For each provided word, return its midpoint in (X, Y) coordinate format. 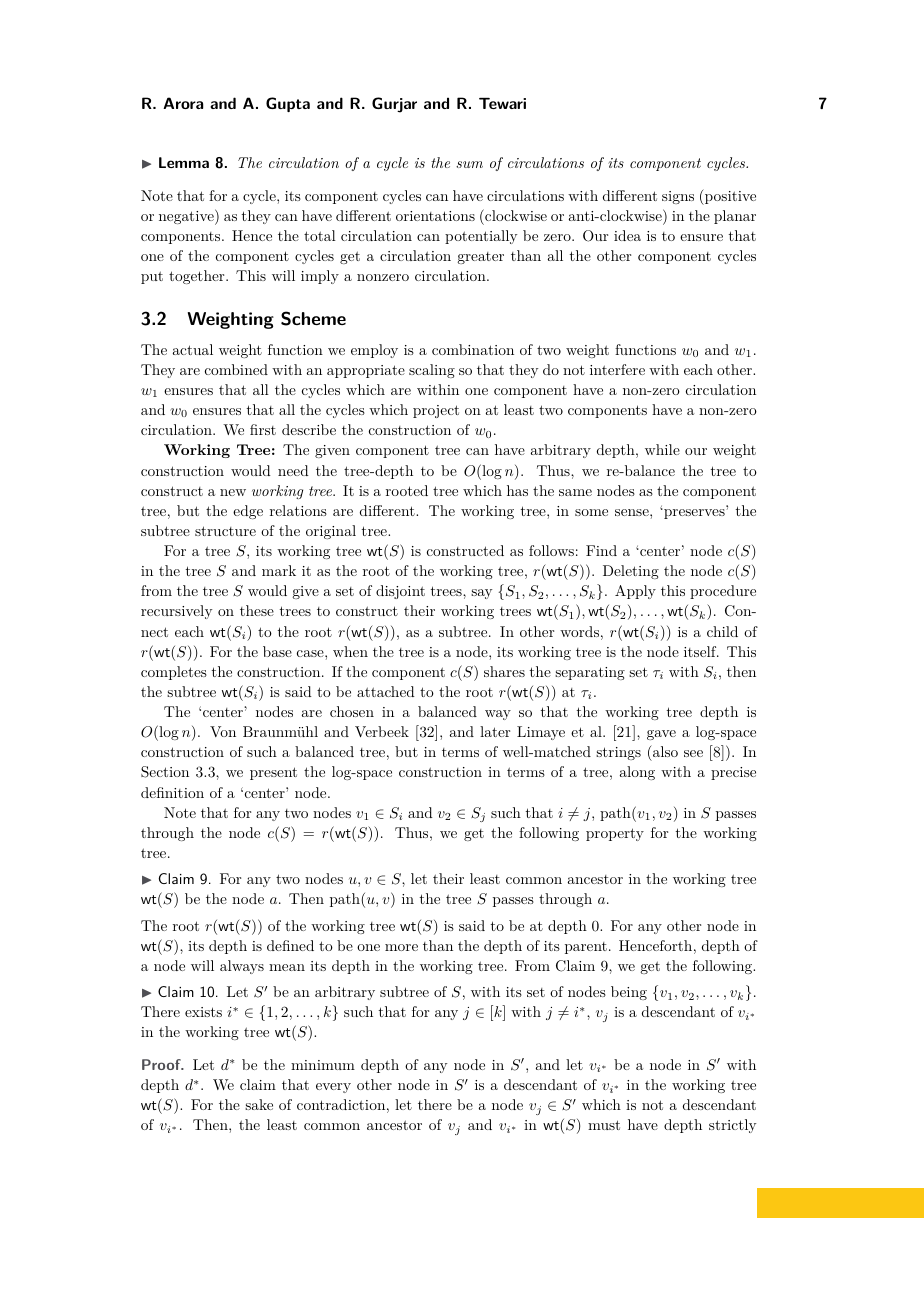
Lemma (184, 162)
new (233, 492)
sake (259, 1104)
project (436, 411)
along (637, 773)
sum (469, 164)
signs (678, 197)
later (495, 731)
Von (223, 731)
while (662, 449)
